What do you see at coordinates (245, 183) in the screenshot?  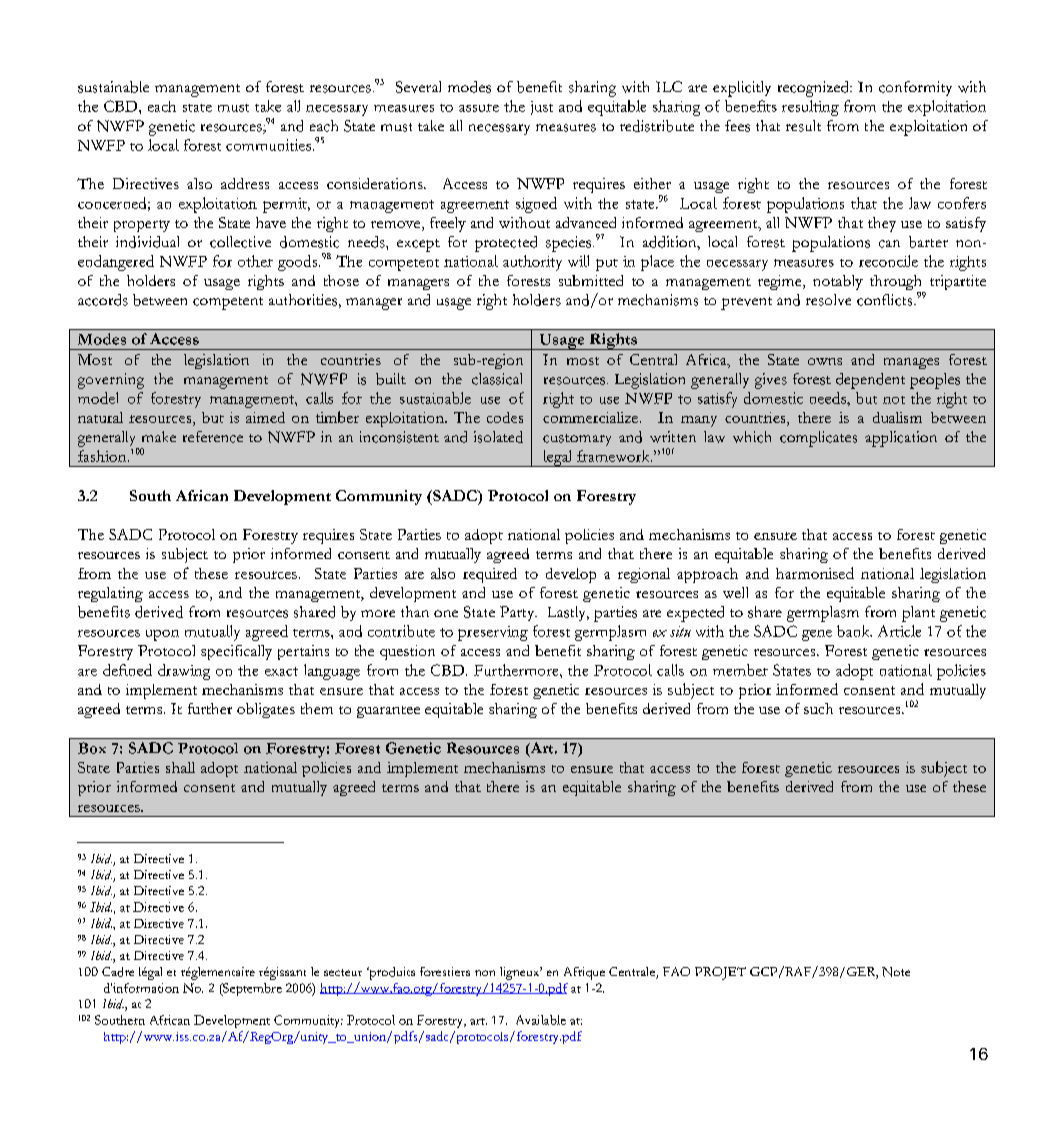 I see `address` at bounding box center [245, 183].
